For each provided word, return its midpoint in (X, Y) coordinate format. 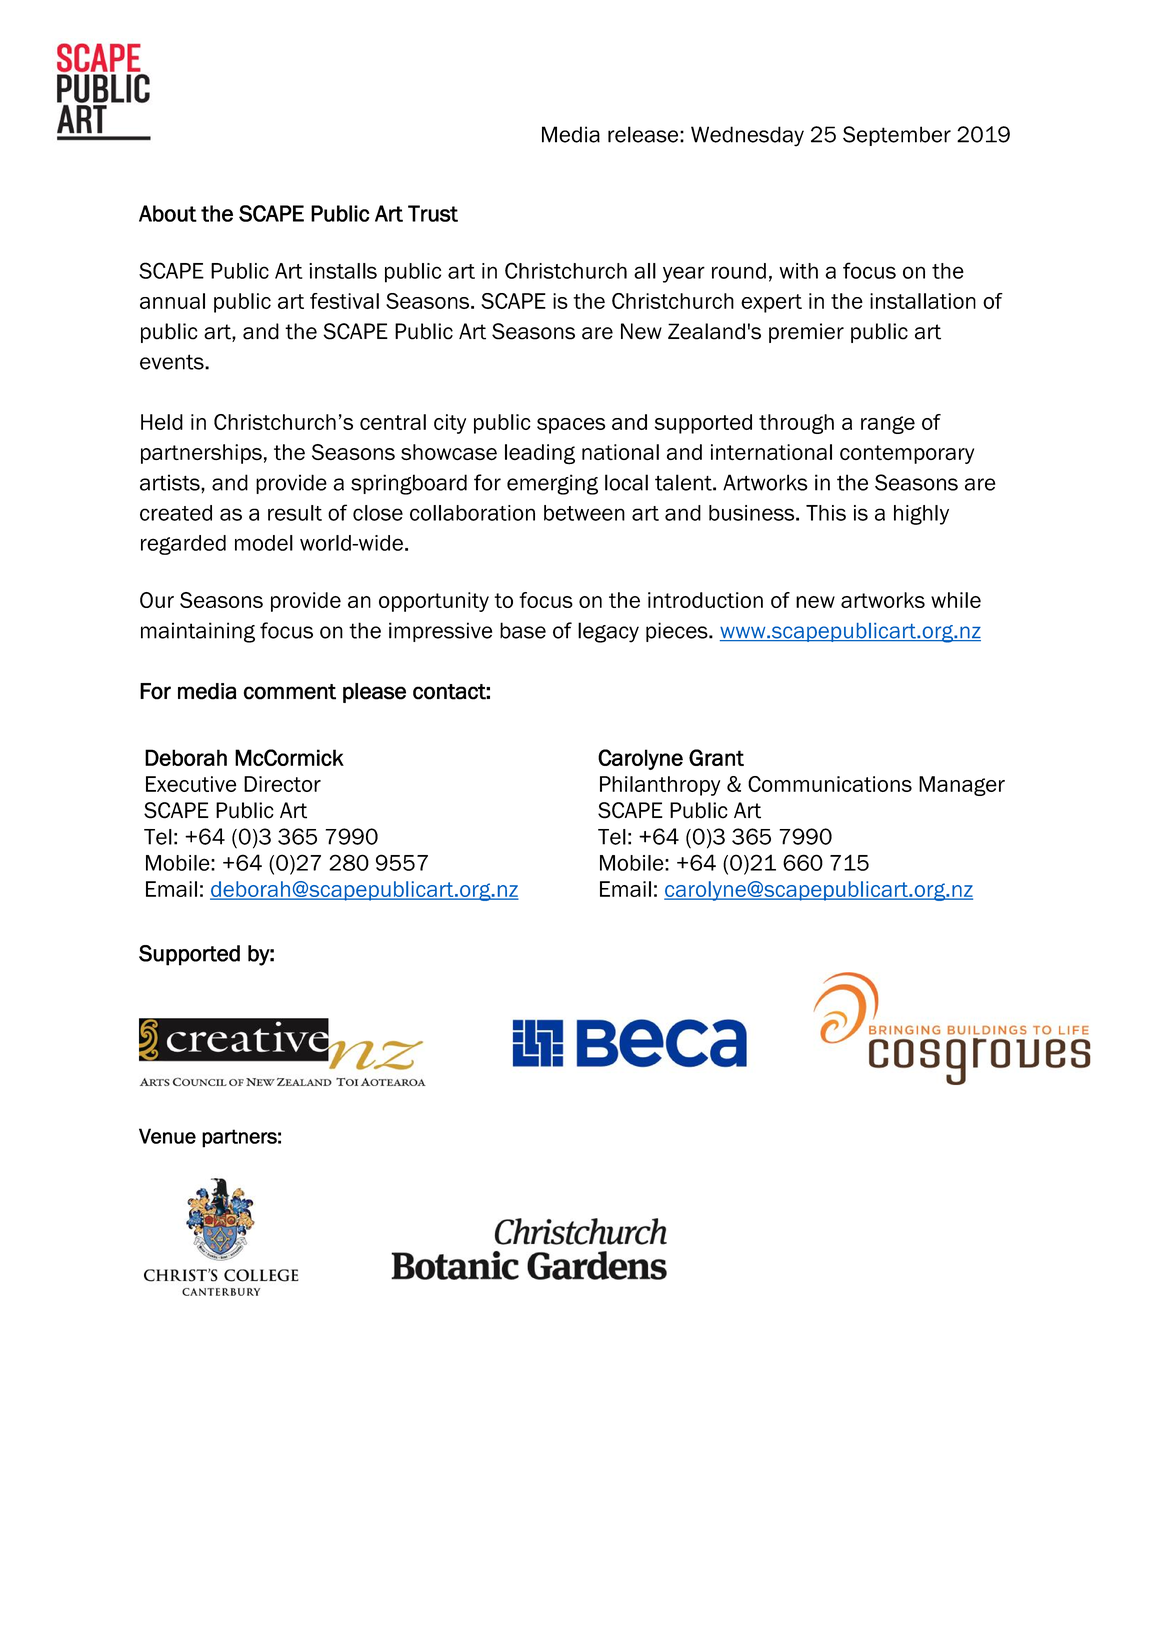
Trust (433, 213)
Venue (167, 1136)
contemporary (907, 454)
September (897, 136)
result (295, 513)
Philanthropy (660, 786)
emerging (552, 484)
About (168, 213)
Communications (830, 784)
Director (282, 784)
